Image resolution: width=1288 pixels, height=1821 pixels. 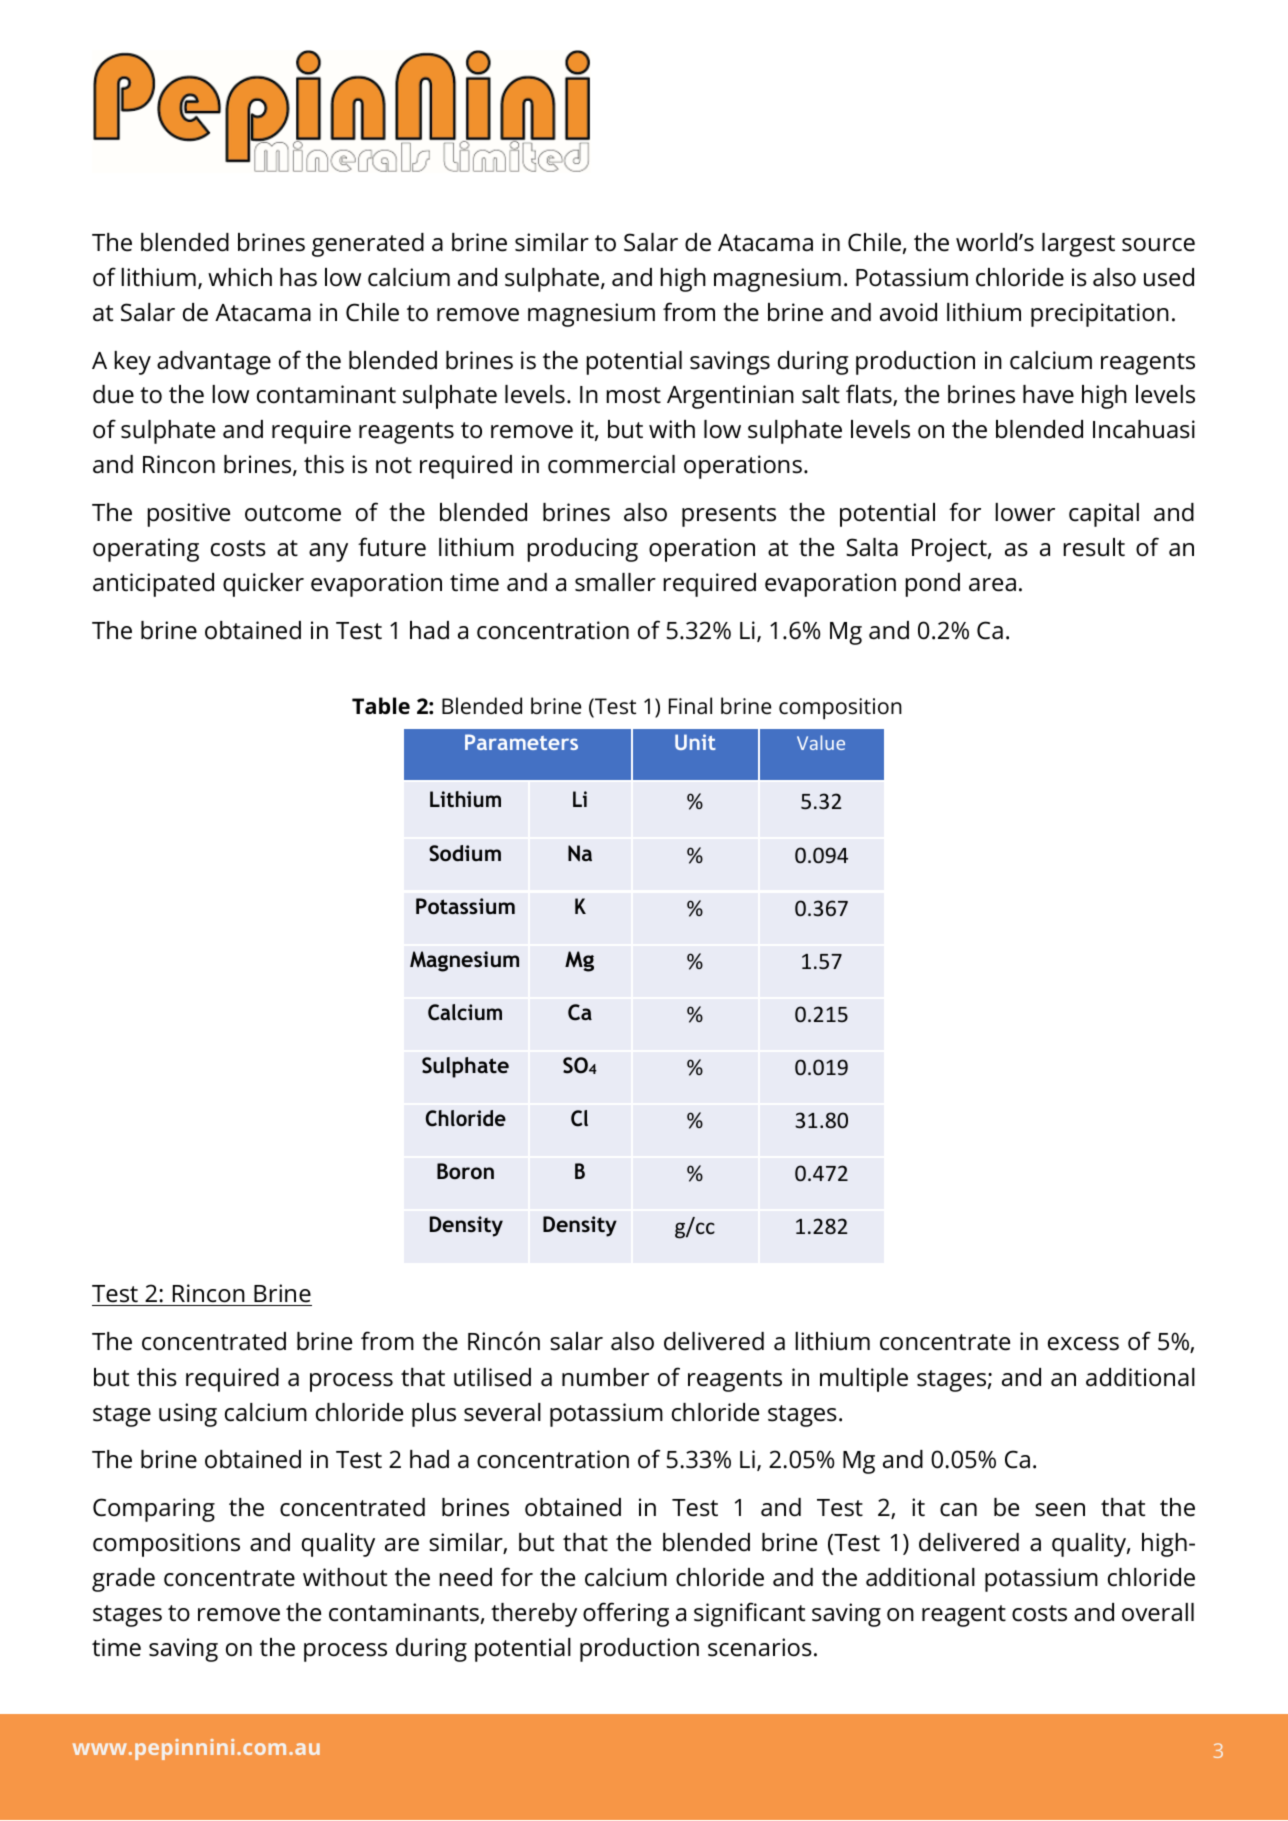 What do you see at coordinates (1083, 1344) in the screenshot?
I see `excess` at bounding box center [1083, 1344].
